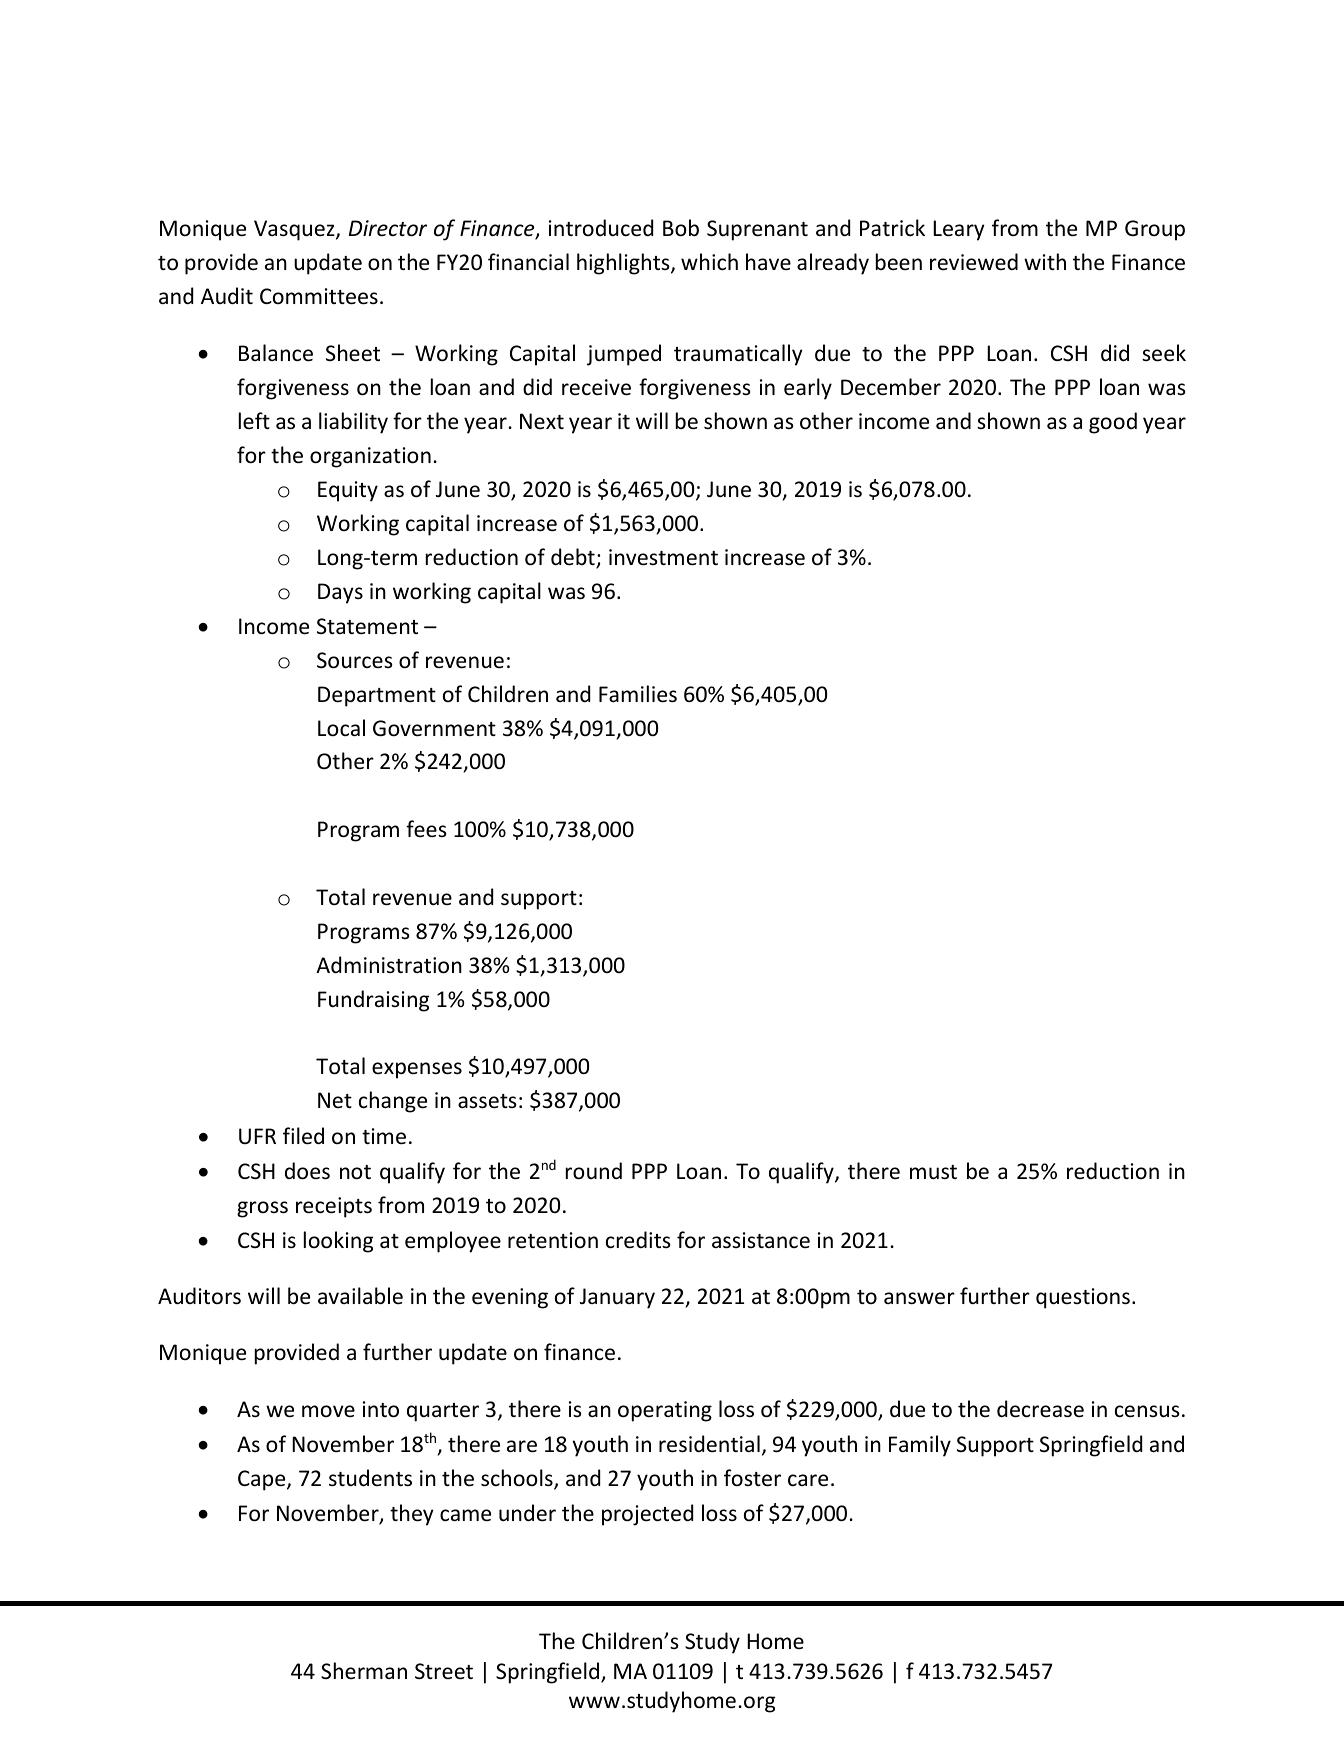 Image resolution: width=1344 pixels, height=1739 pixels. What do you see at coordinates (761, 1240) in the screenshot?
I see `assistance` at bounding box center [761, 1240].
